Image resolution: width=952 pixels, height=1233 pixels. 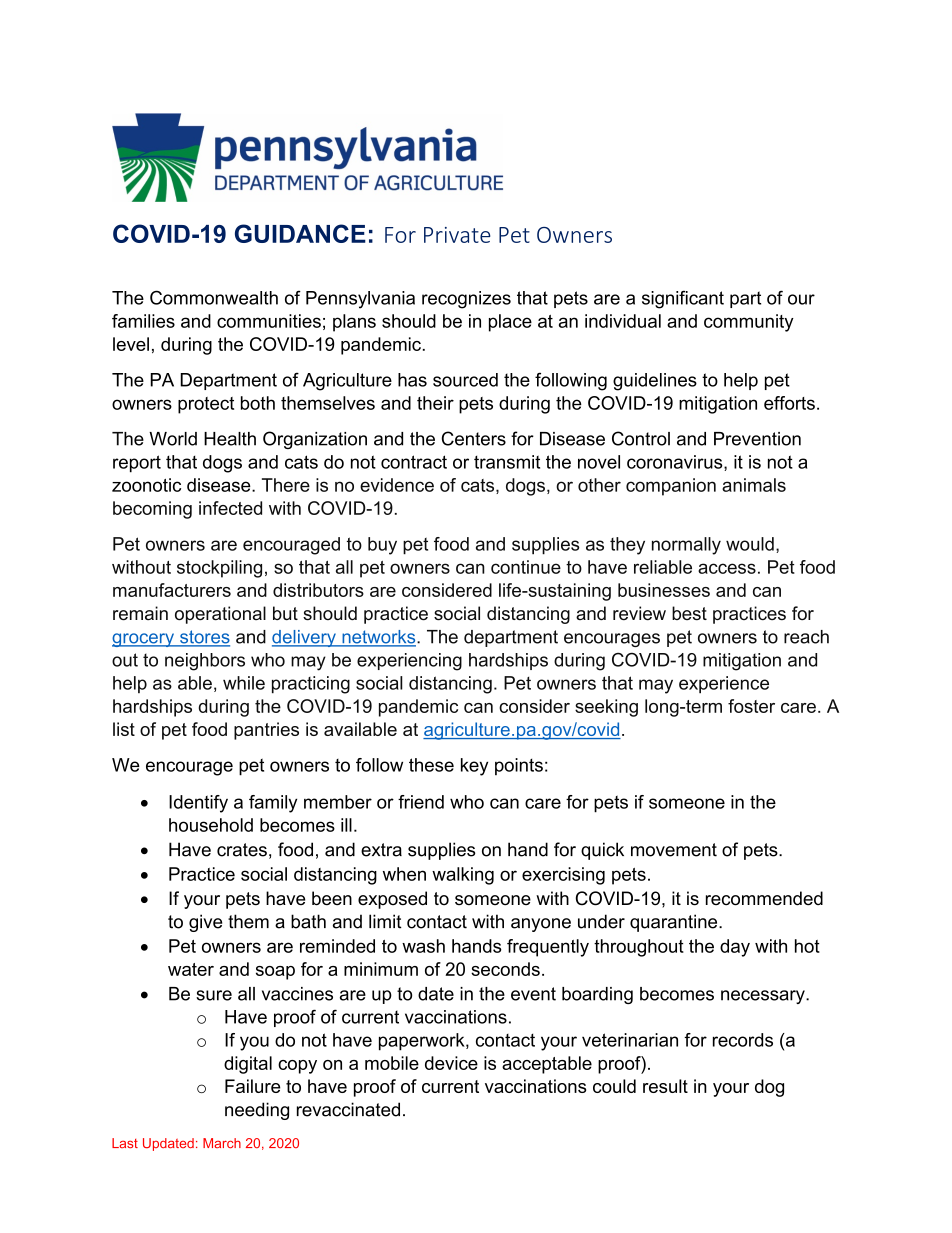 I want to click on stockpiling, so click(x=219, y=569).
